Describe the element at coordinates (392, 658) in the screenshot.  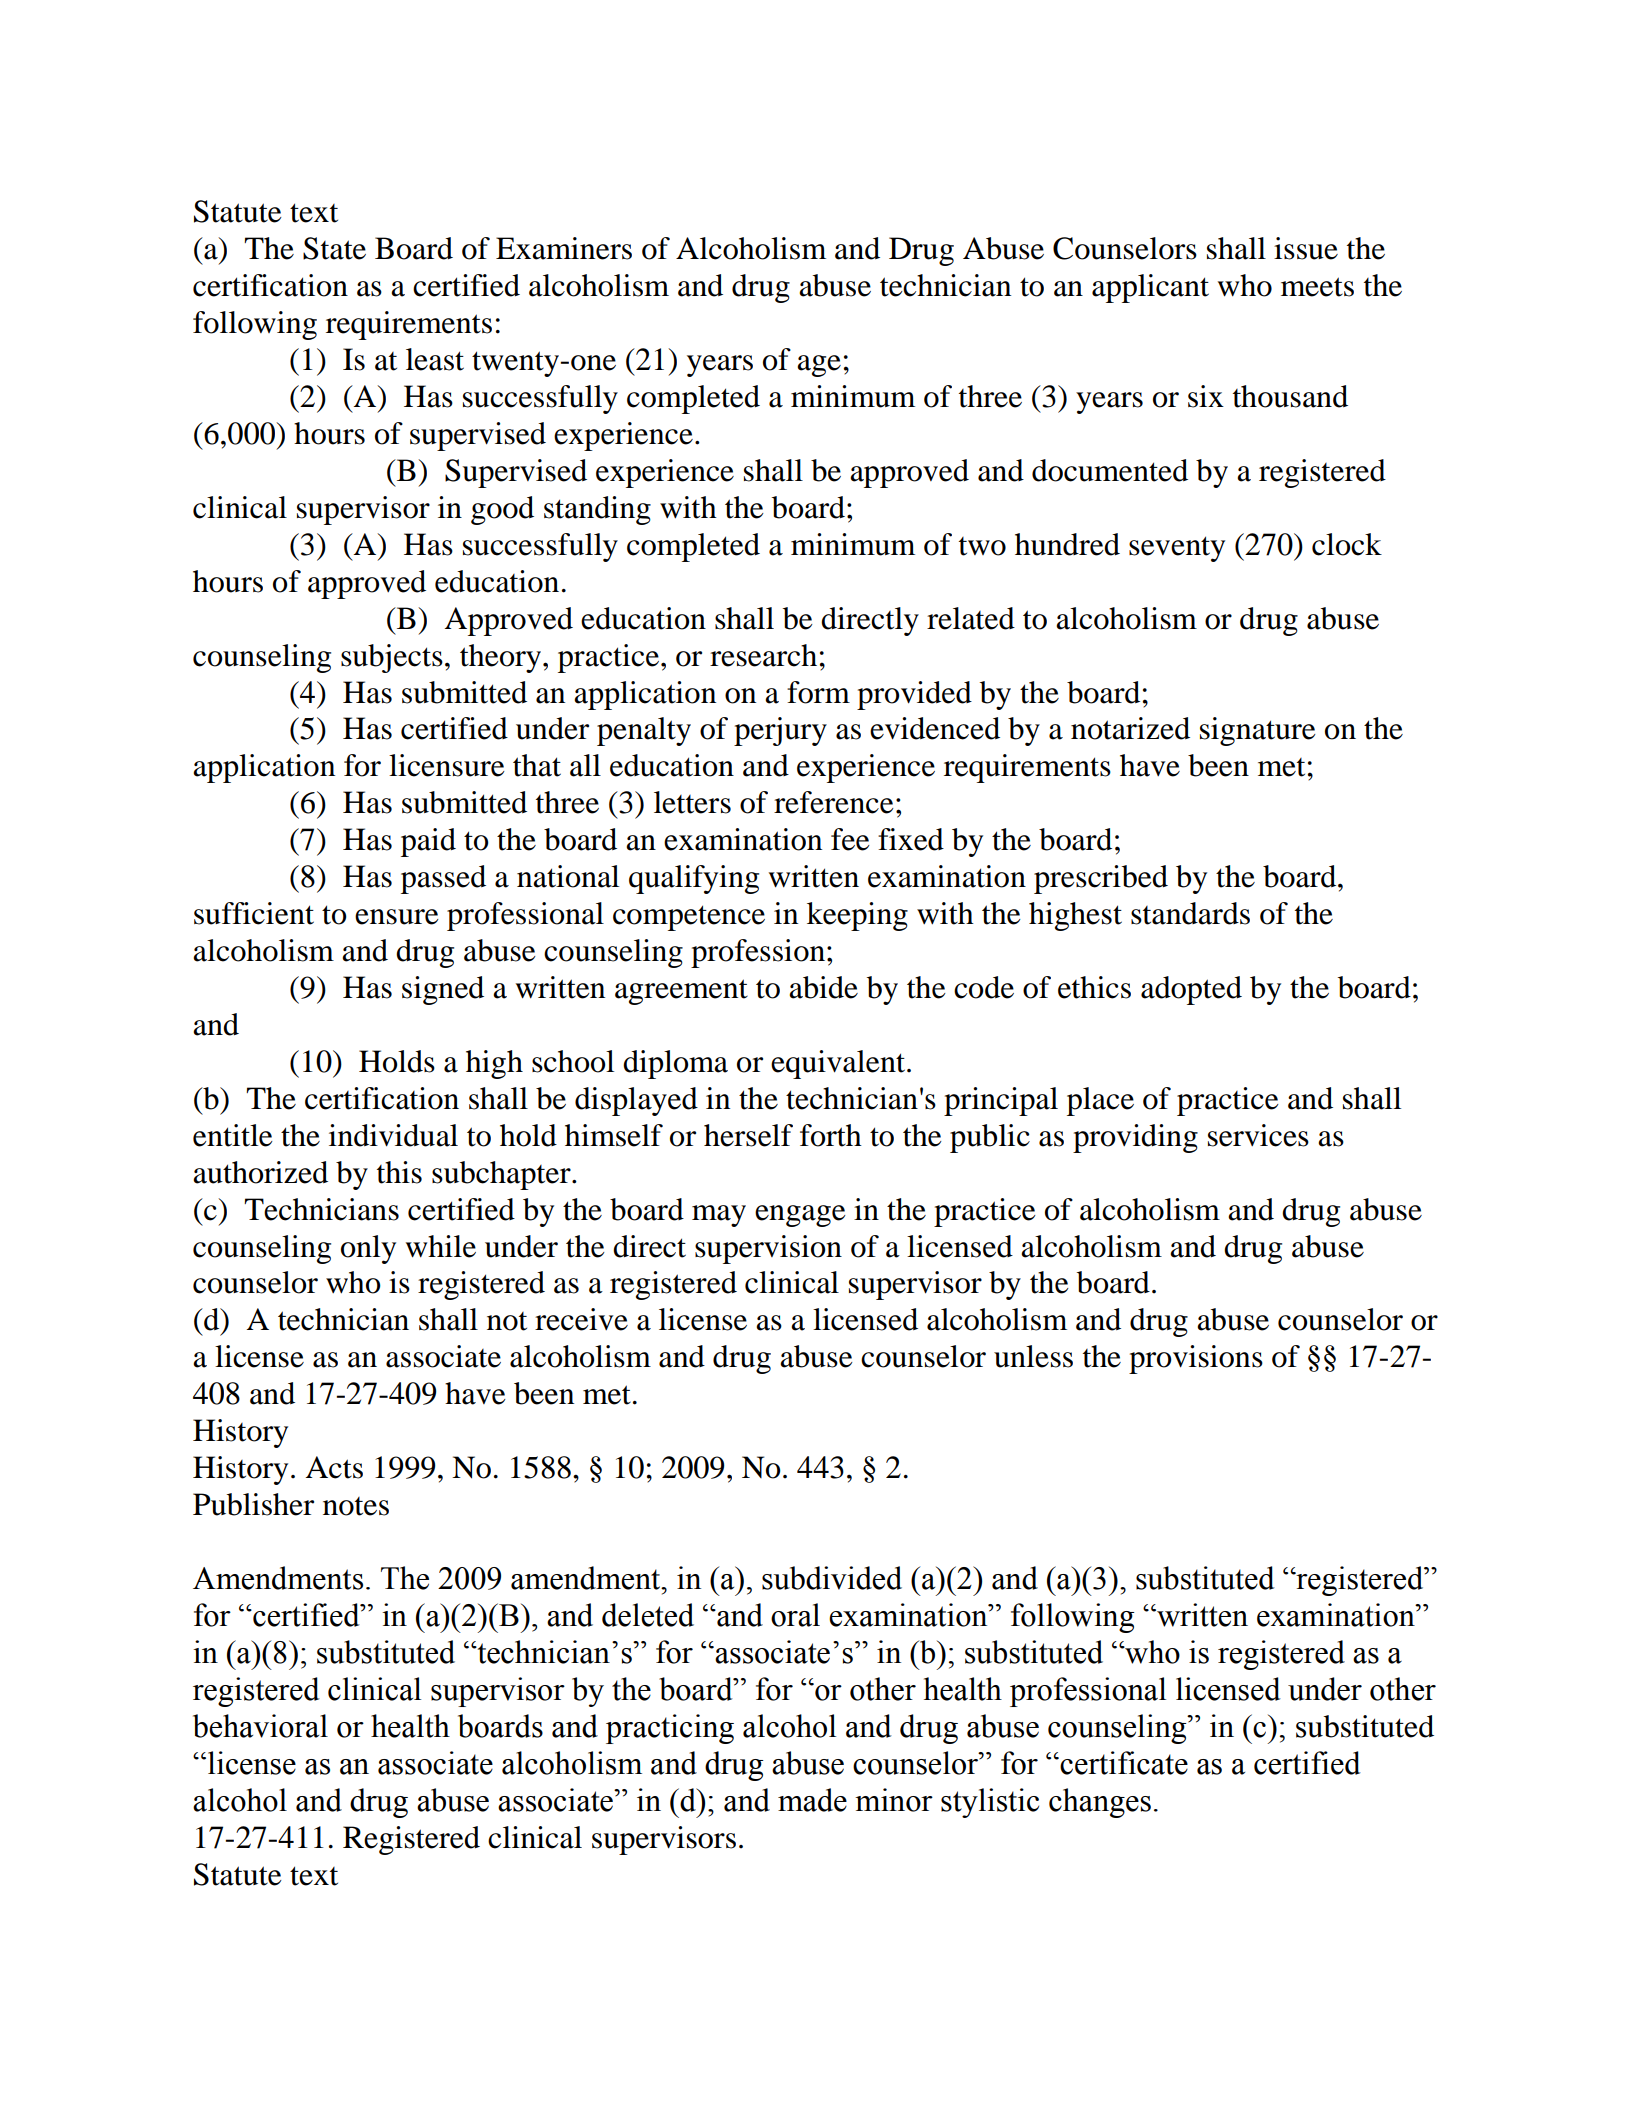
I see `subjects` at that location.
